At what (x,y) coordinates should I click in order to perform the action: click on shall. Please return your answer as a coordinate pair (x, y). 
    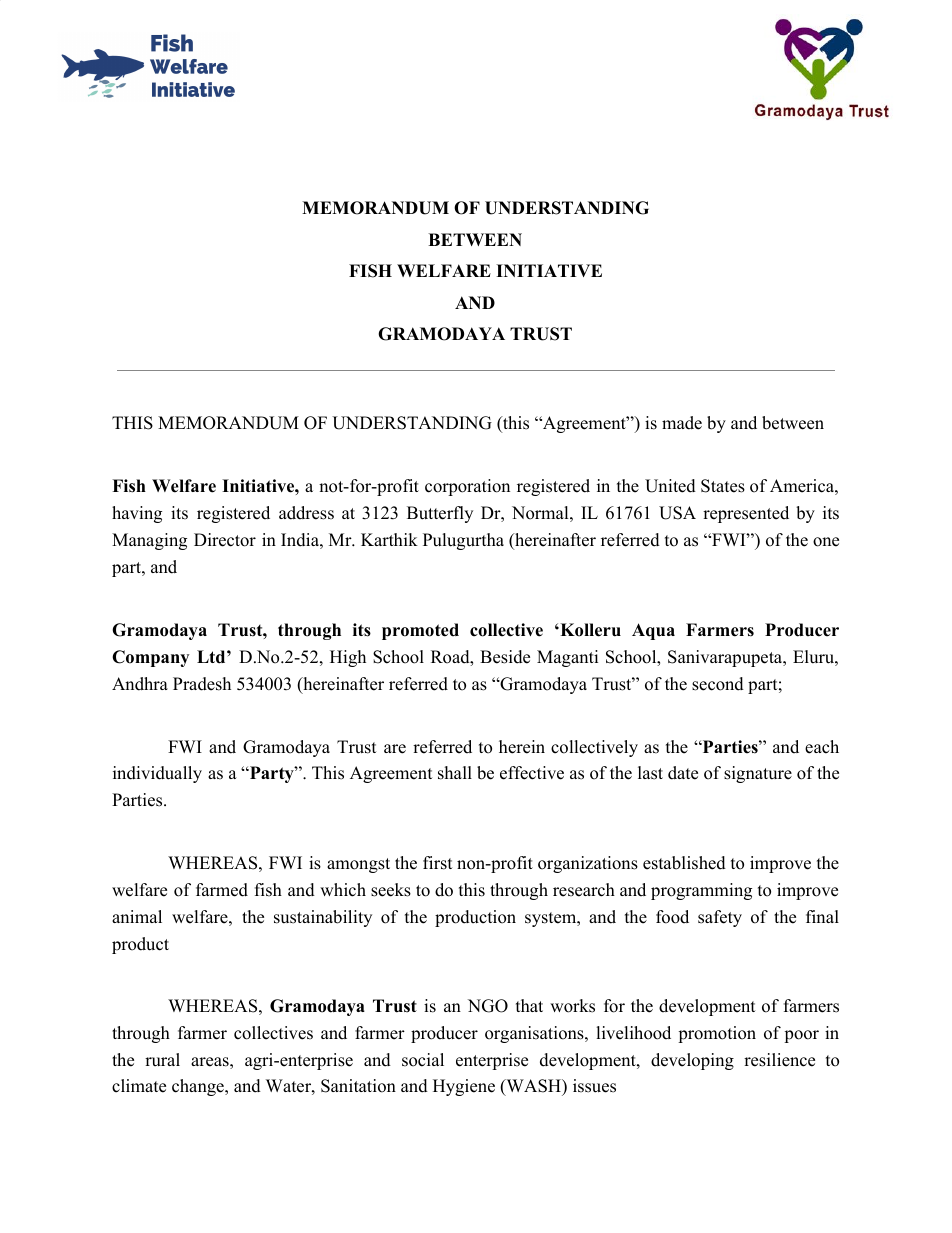
    Looking at the image, I should click on (455, 773).
